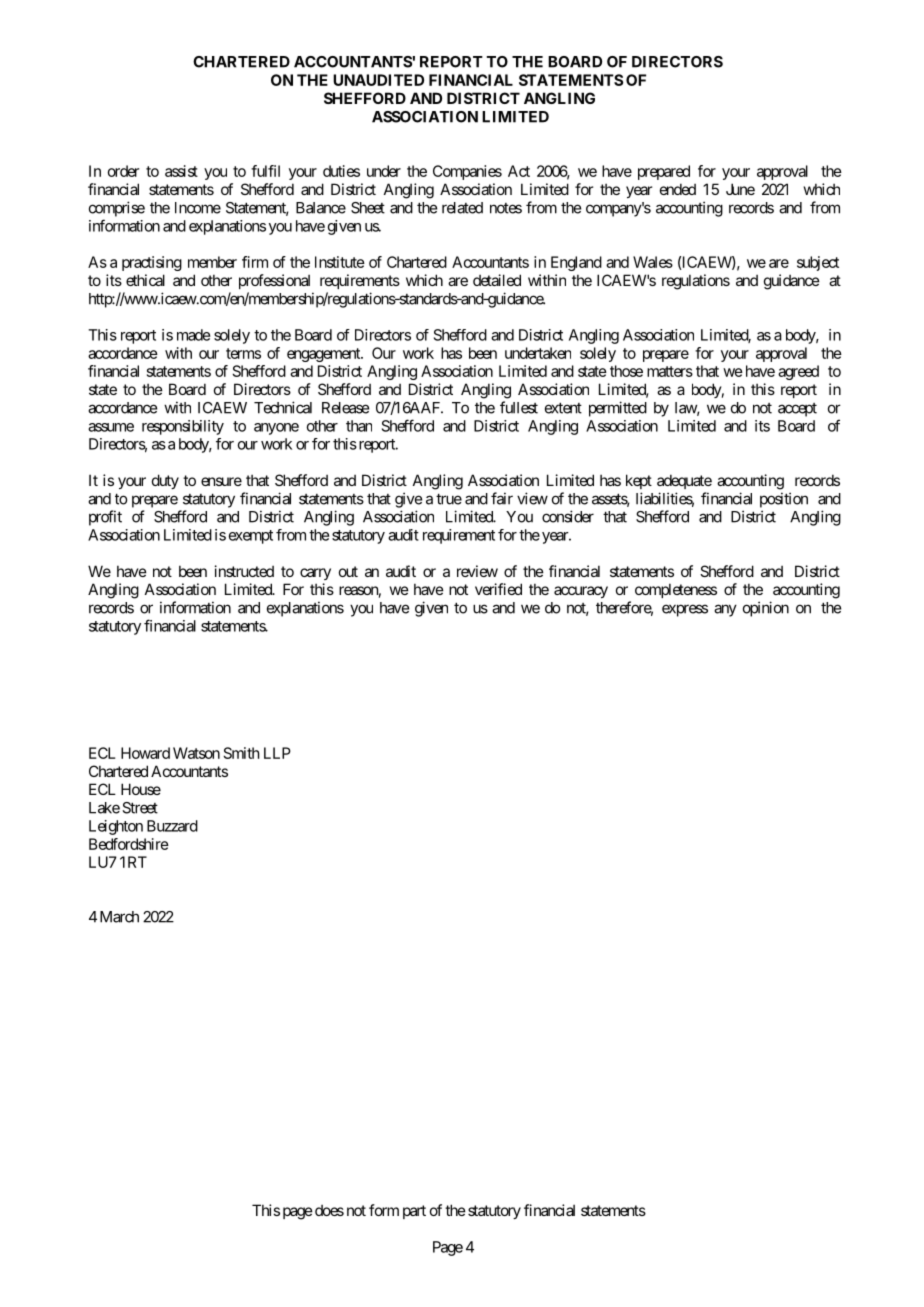 The image size is (924, 1307). Describe the element at coordinates (172, 826) in the screenshot. I see `Buzzard` at that location.
